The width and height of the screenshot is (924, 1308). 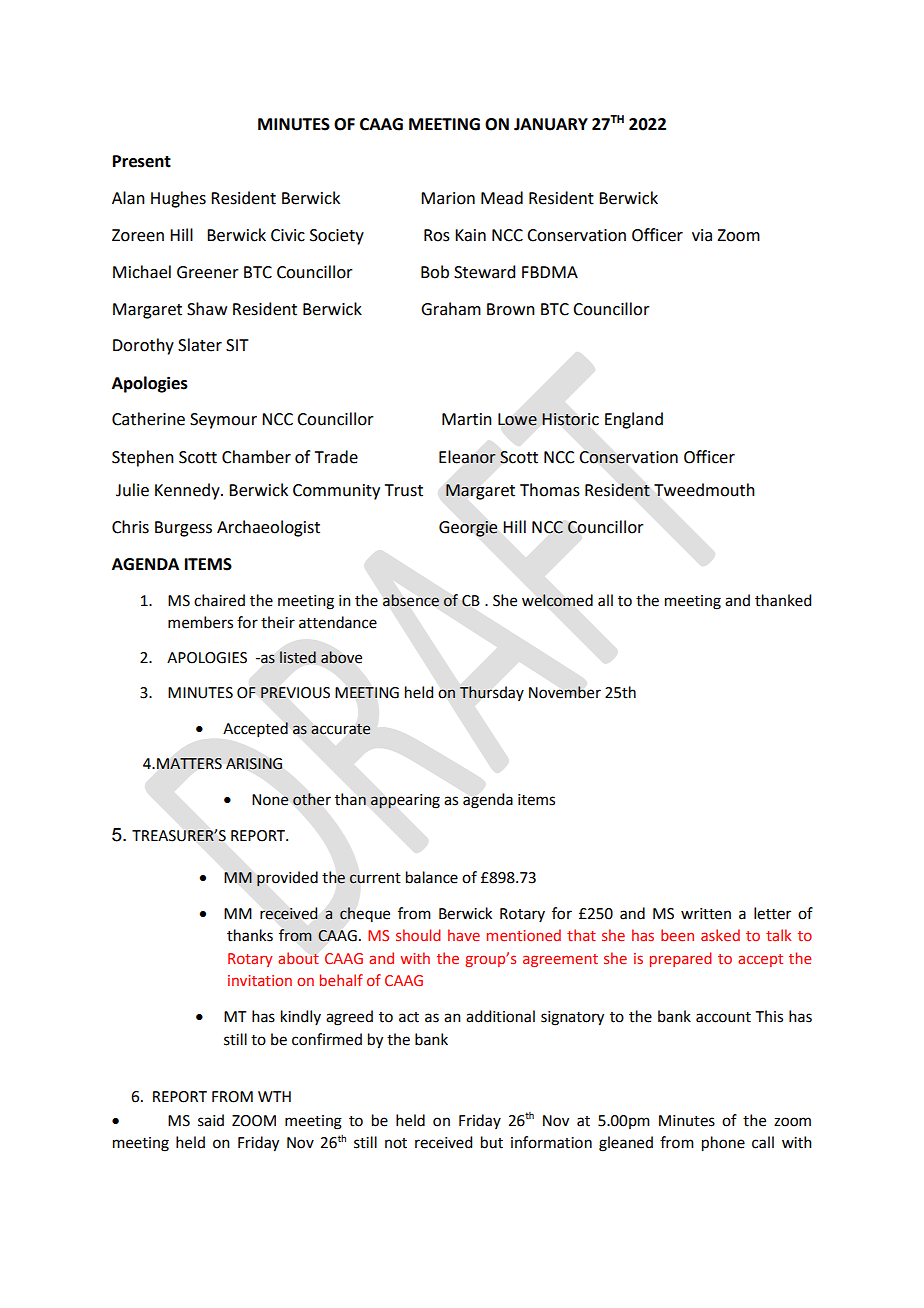 I want to click on said, so click(x=211, y=1120).
